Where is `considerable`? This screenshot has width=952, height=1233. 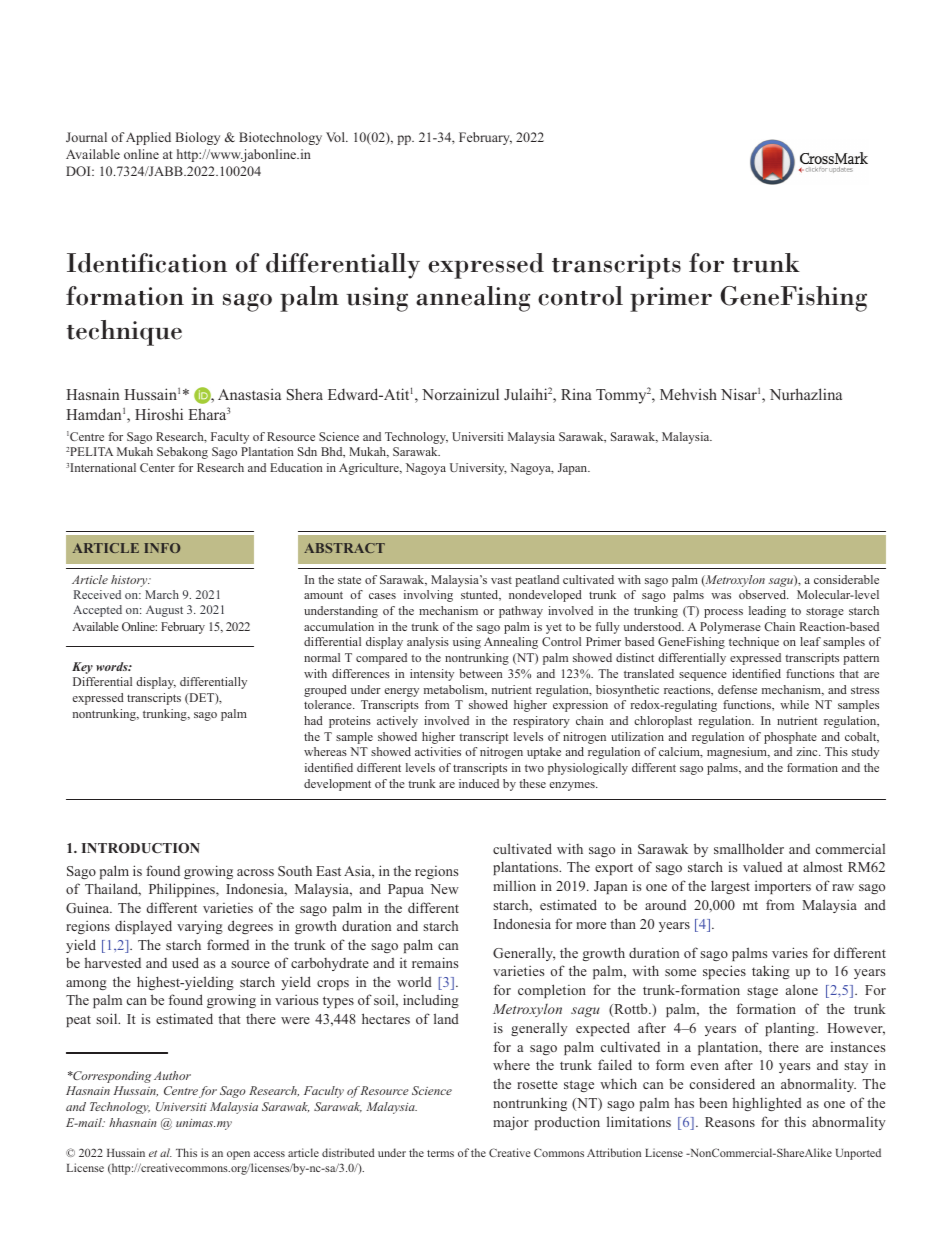 considerable is located at coordinates (846, 579).
